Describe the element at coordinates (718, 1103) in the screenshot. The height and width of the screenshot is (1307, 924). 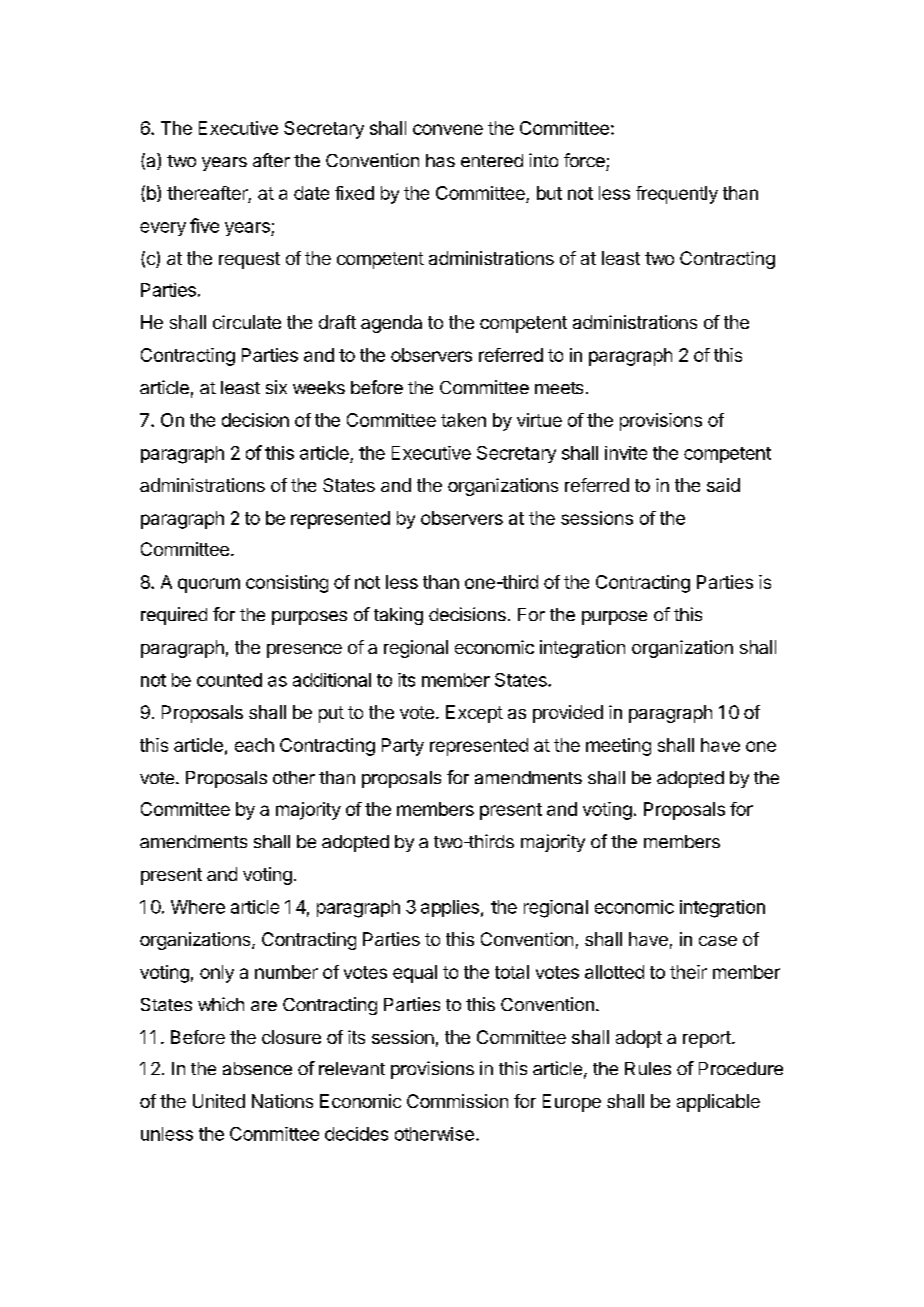
I see `applicable` at that location.
